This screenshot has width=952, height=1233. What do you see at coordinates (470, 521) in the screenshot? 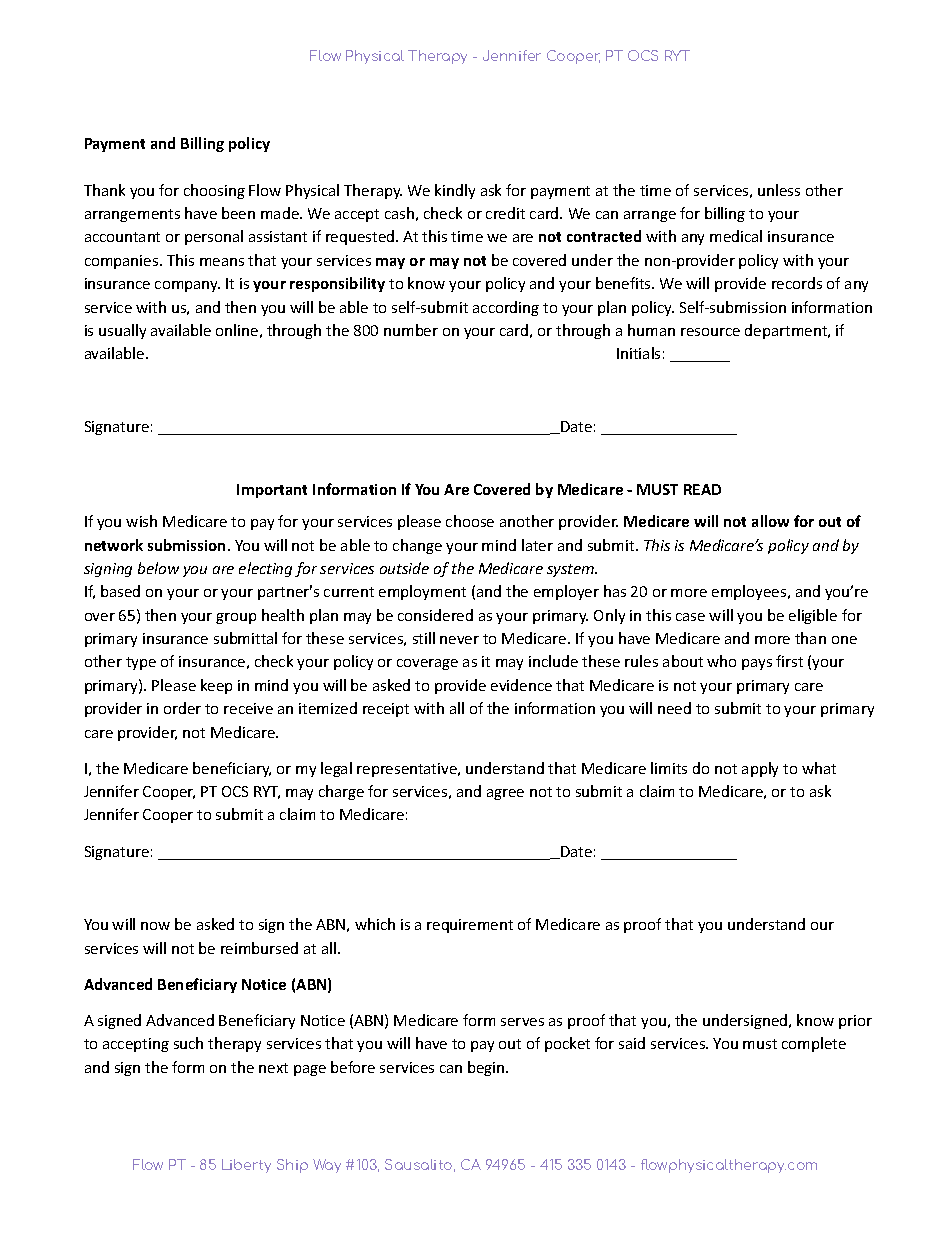
I see `choose` at bounding box center [470, 521].
